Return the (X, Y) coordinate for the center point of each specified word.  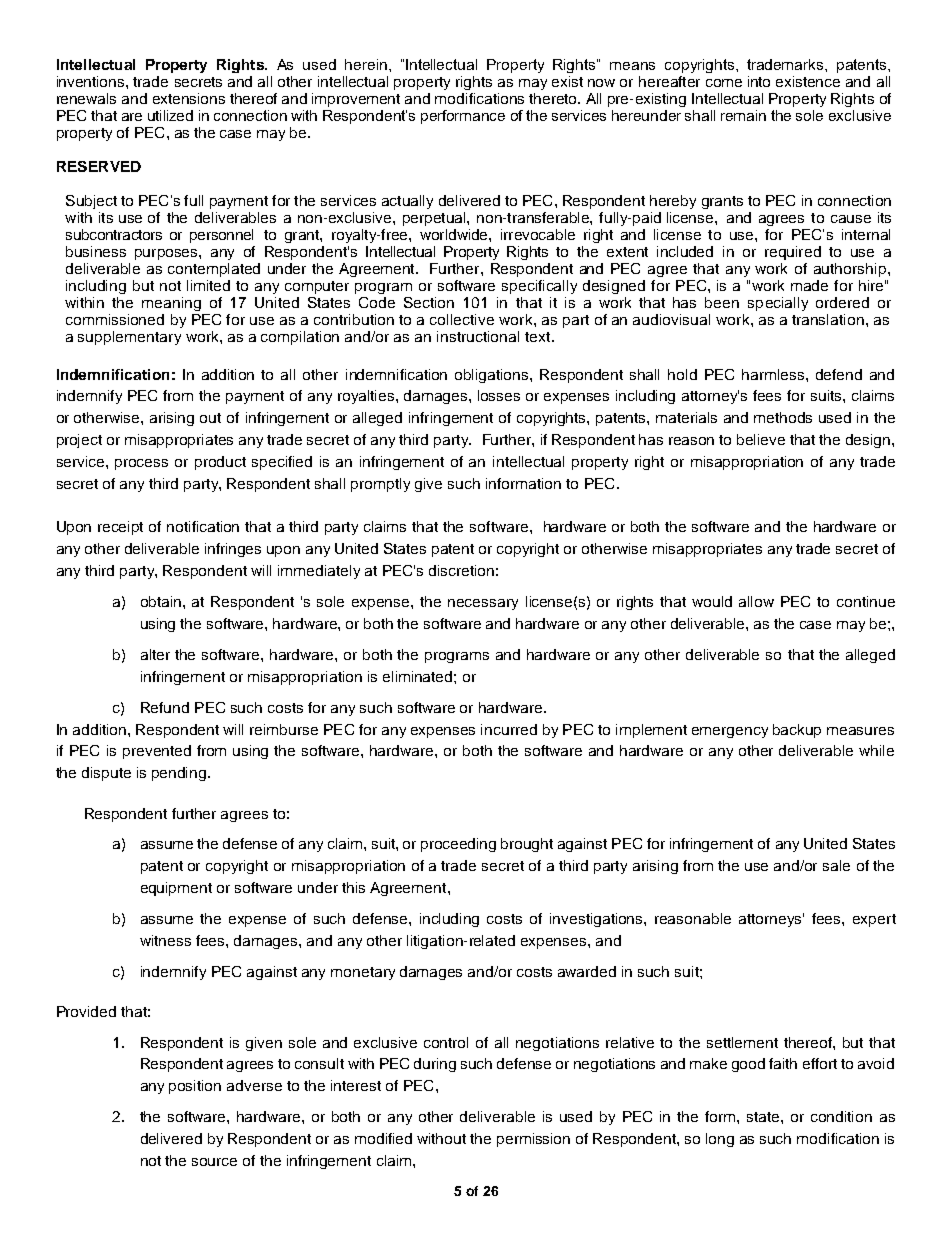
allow (756, 601)
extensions (189, 98)
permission (533, 1140)
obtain (162, 601)
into (759, 81)
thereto (554, 98)
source (214, 1162)
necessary (483, 604)
